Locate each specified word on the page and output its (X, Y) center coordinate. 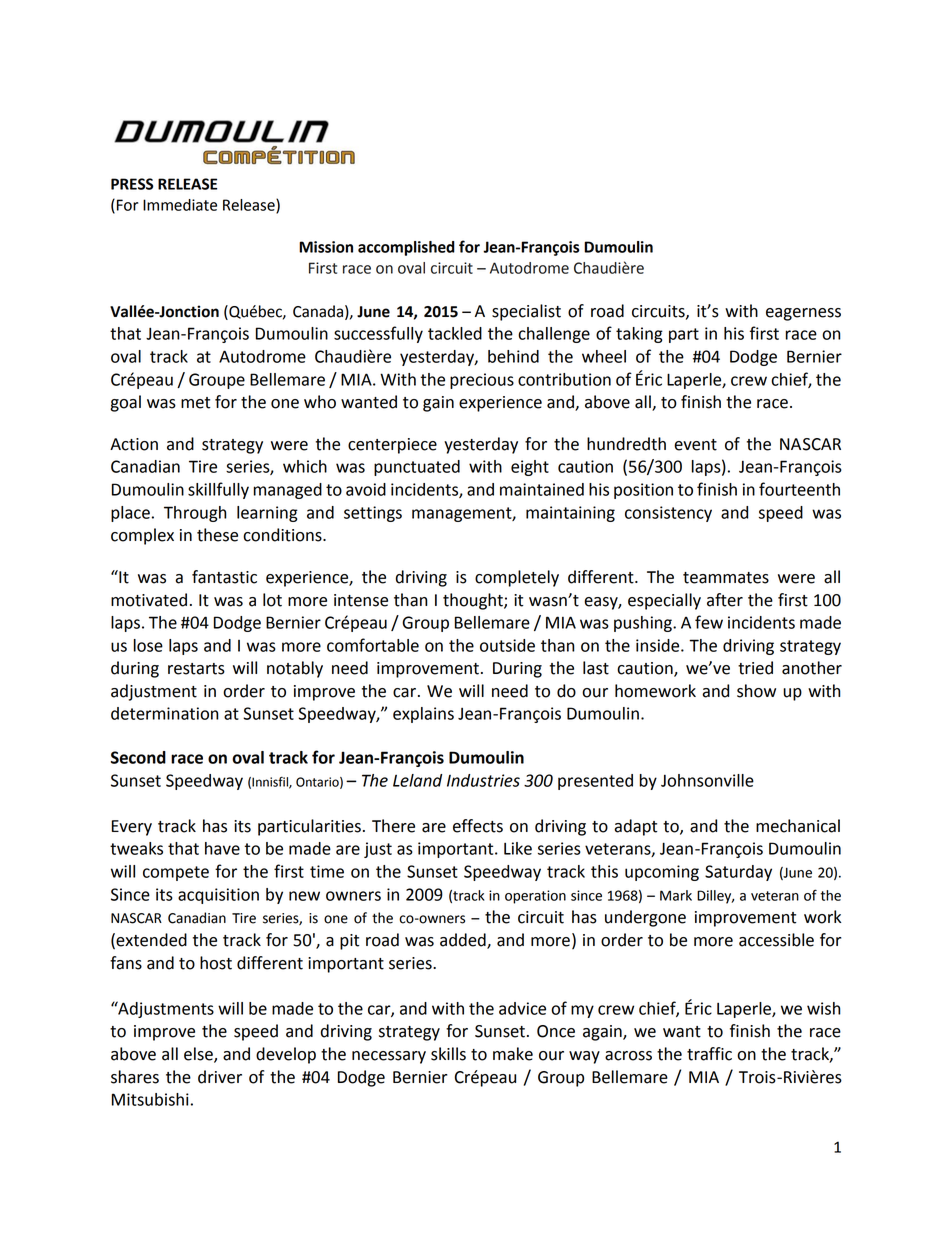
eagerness (803, 314)
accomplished (406, 248)
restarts (196, 669)
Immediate (180, 205)
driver (220, 1077)
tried (755, 668)
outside (507, 645)
